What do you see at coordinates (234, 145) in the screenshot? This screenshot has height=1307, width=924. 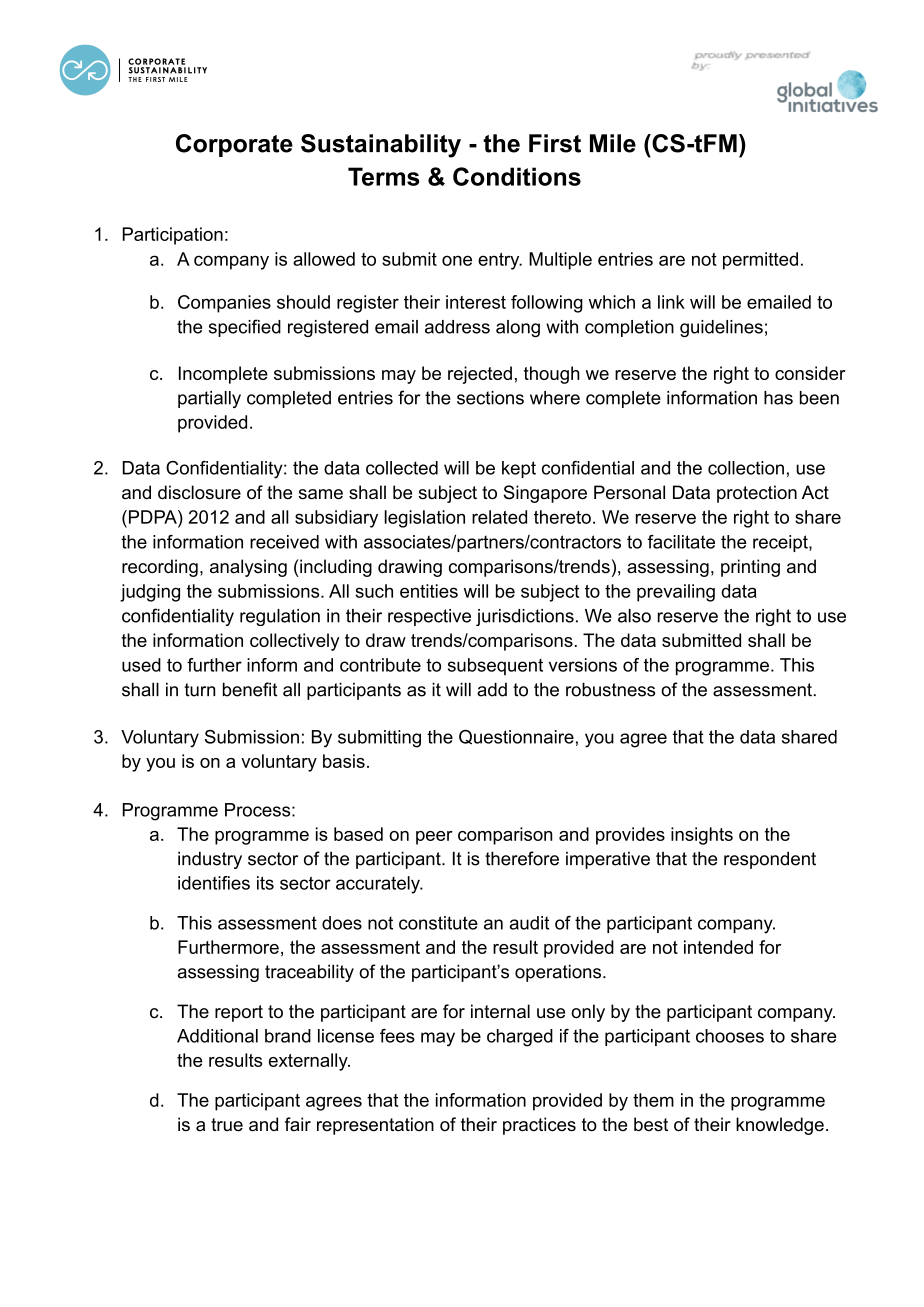 I see `Corporate` at bounding box center [234, 145].
